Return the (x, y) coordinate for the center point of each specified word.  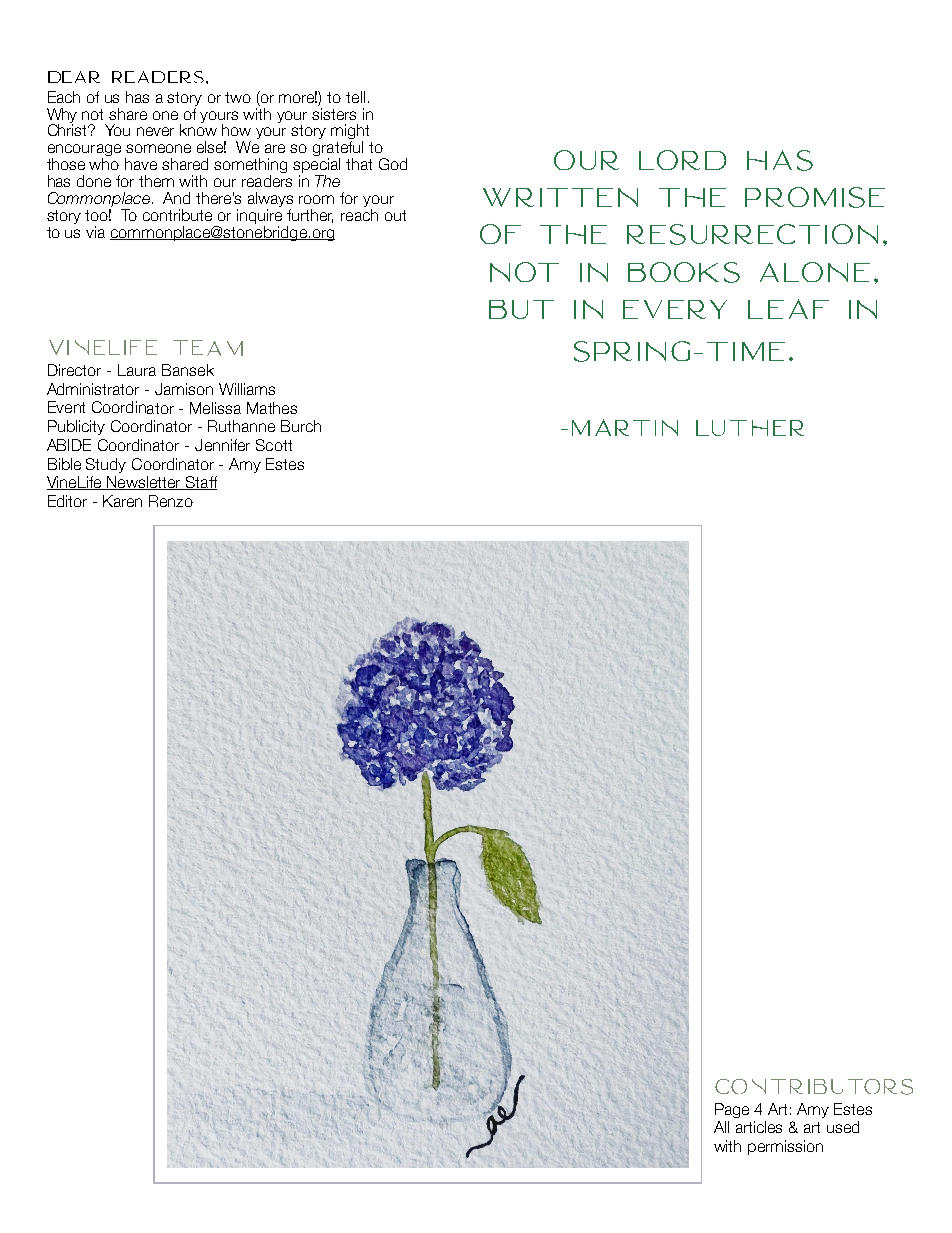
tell (355, 97)
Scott (274, 445)
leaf (788, 309)
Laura (137, 370)
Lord (682, 160)
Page (732, 1110)
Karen (122, 501)
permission (785, 1147)
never (155, 131)
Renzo (171, 501)
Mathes (272, 408)
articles (759, 1127)
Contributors (814, 1087)
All (721, 1127)
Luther (750, 428)
